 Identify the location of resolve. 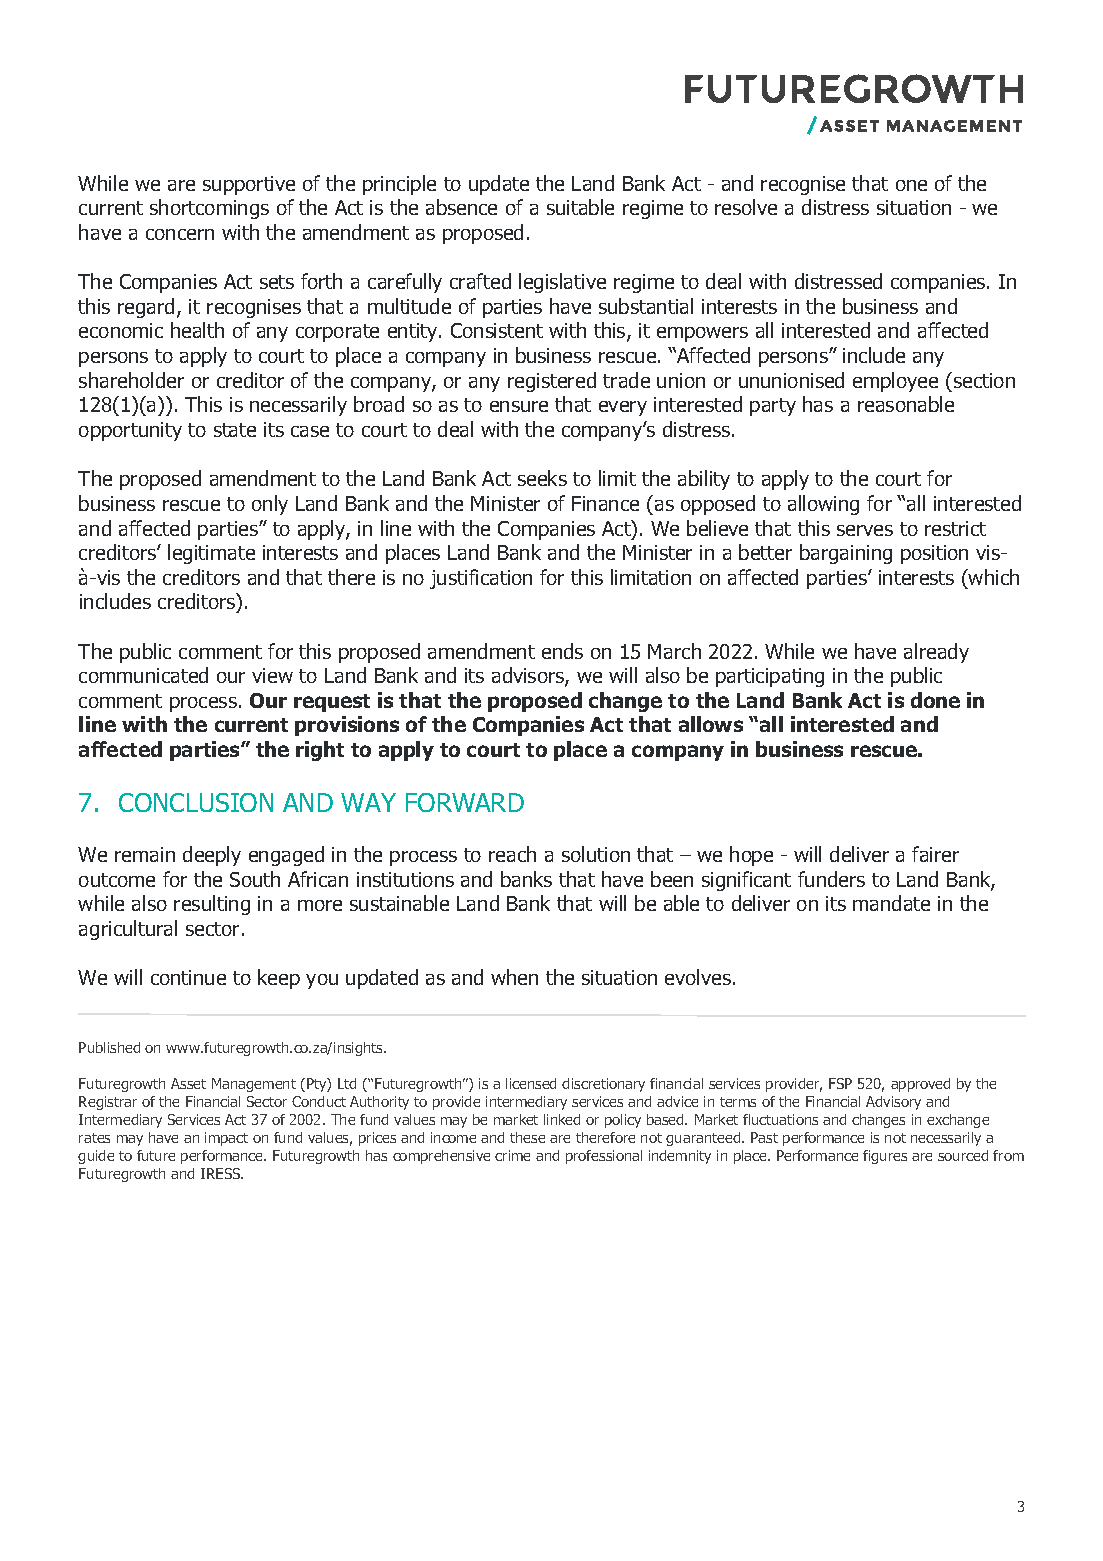
(746, 207).
